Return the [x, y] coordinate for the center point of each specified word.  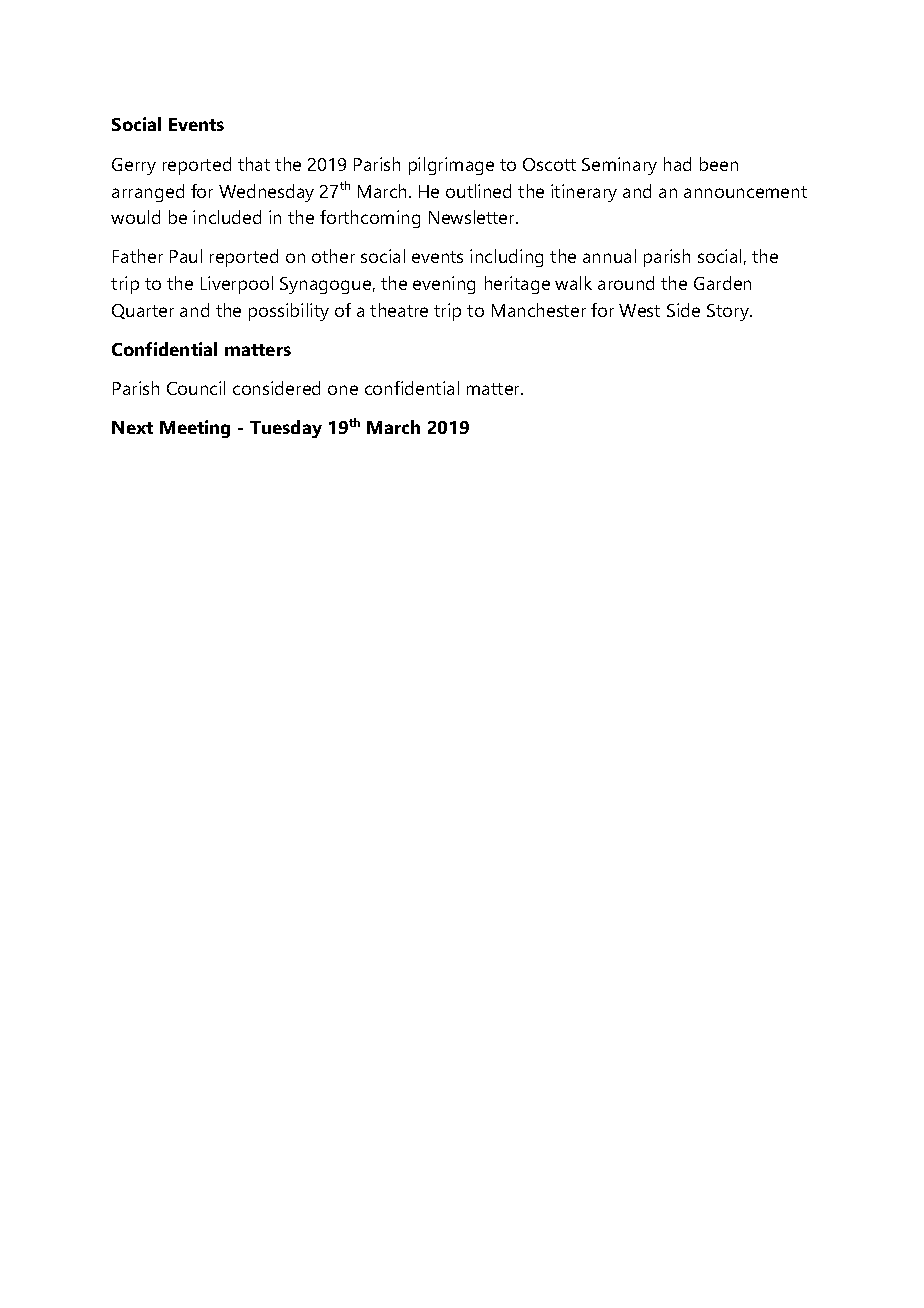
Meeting [195, 429]
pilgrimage [451, 166]
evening [444, 285]
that [254, 164]
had [677, 164]
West [639, 310]
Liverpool [237, 285]
